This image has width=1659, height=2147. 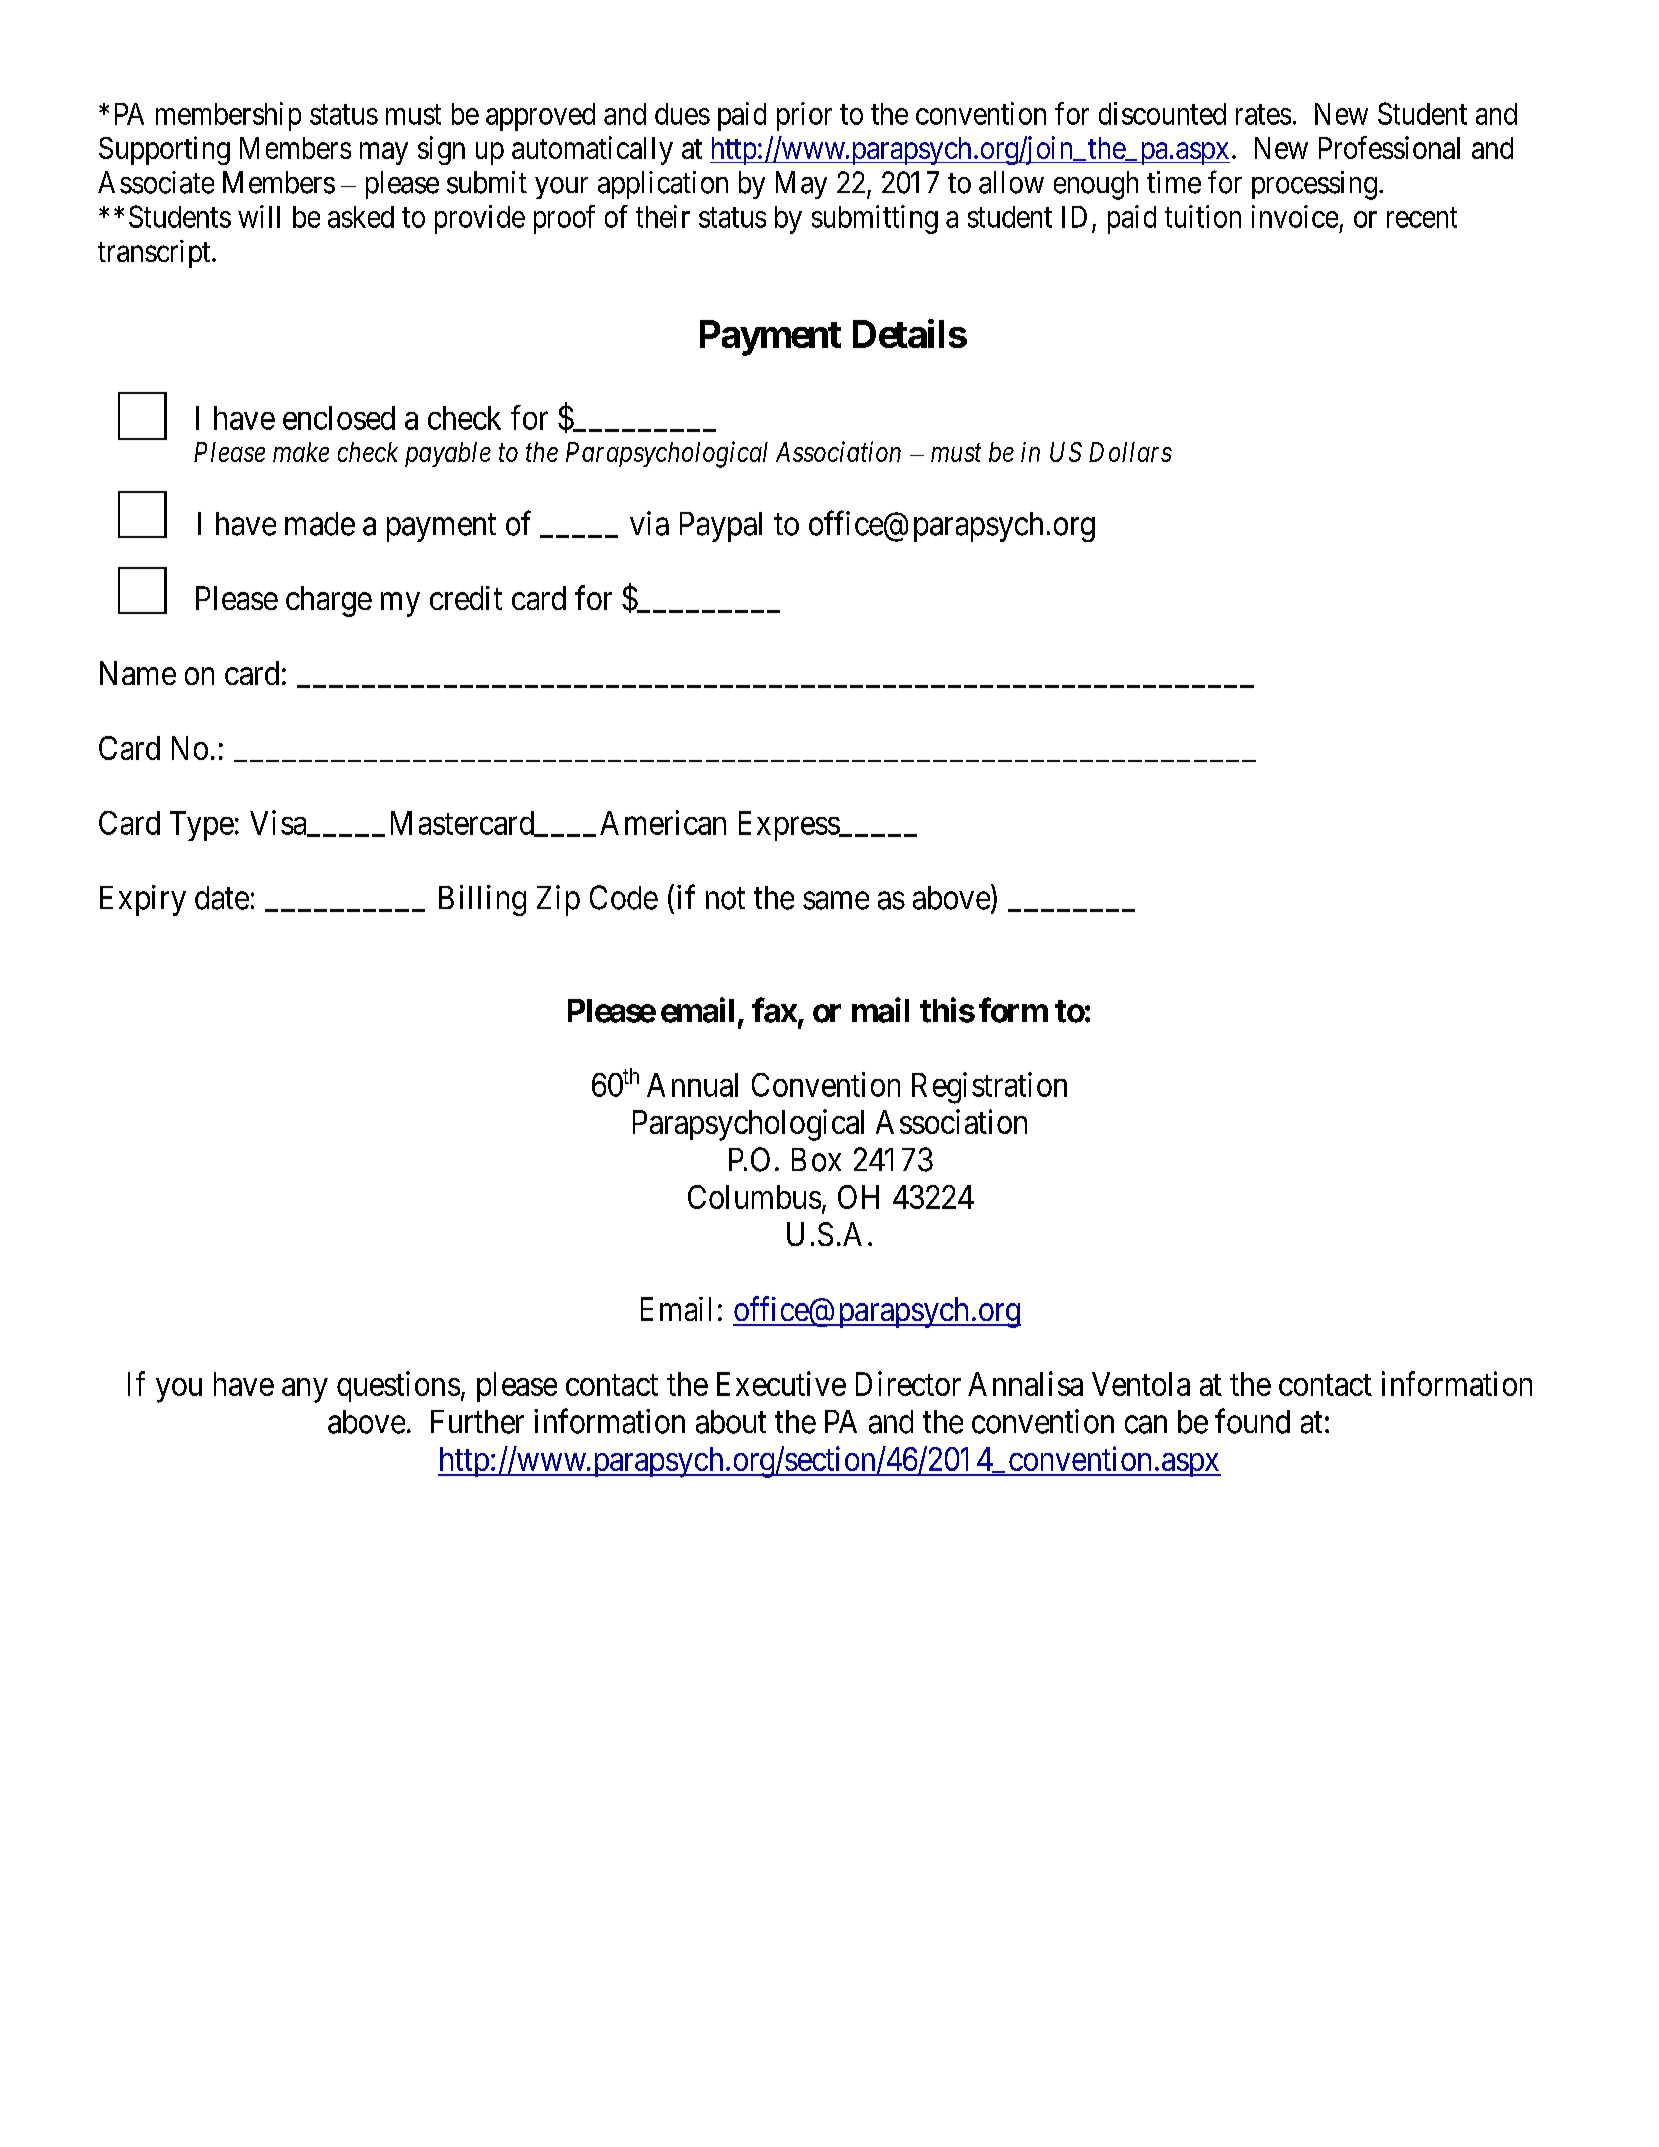 I want to click on Annual, so click(x=692, y=1085).
